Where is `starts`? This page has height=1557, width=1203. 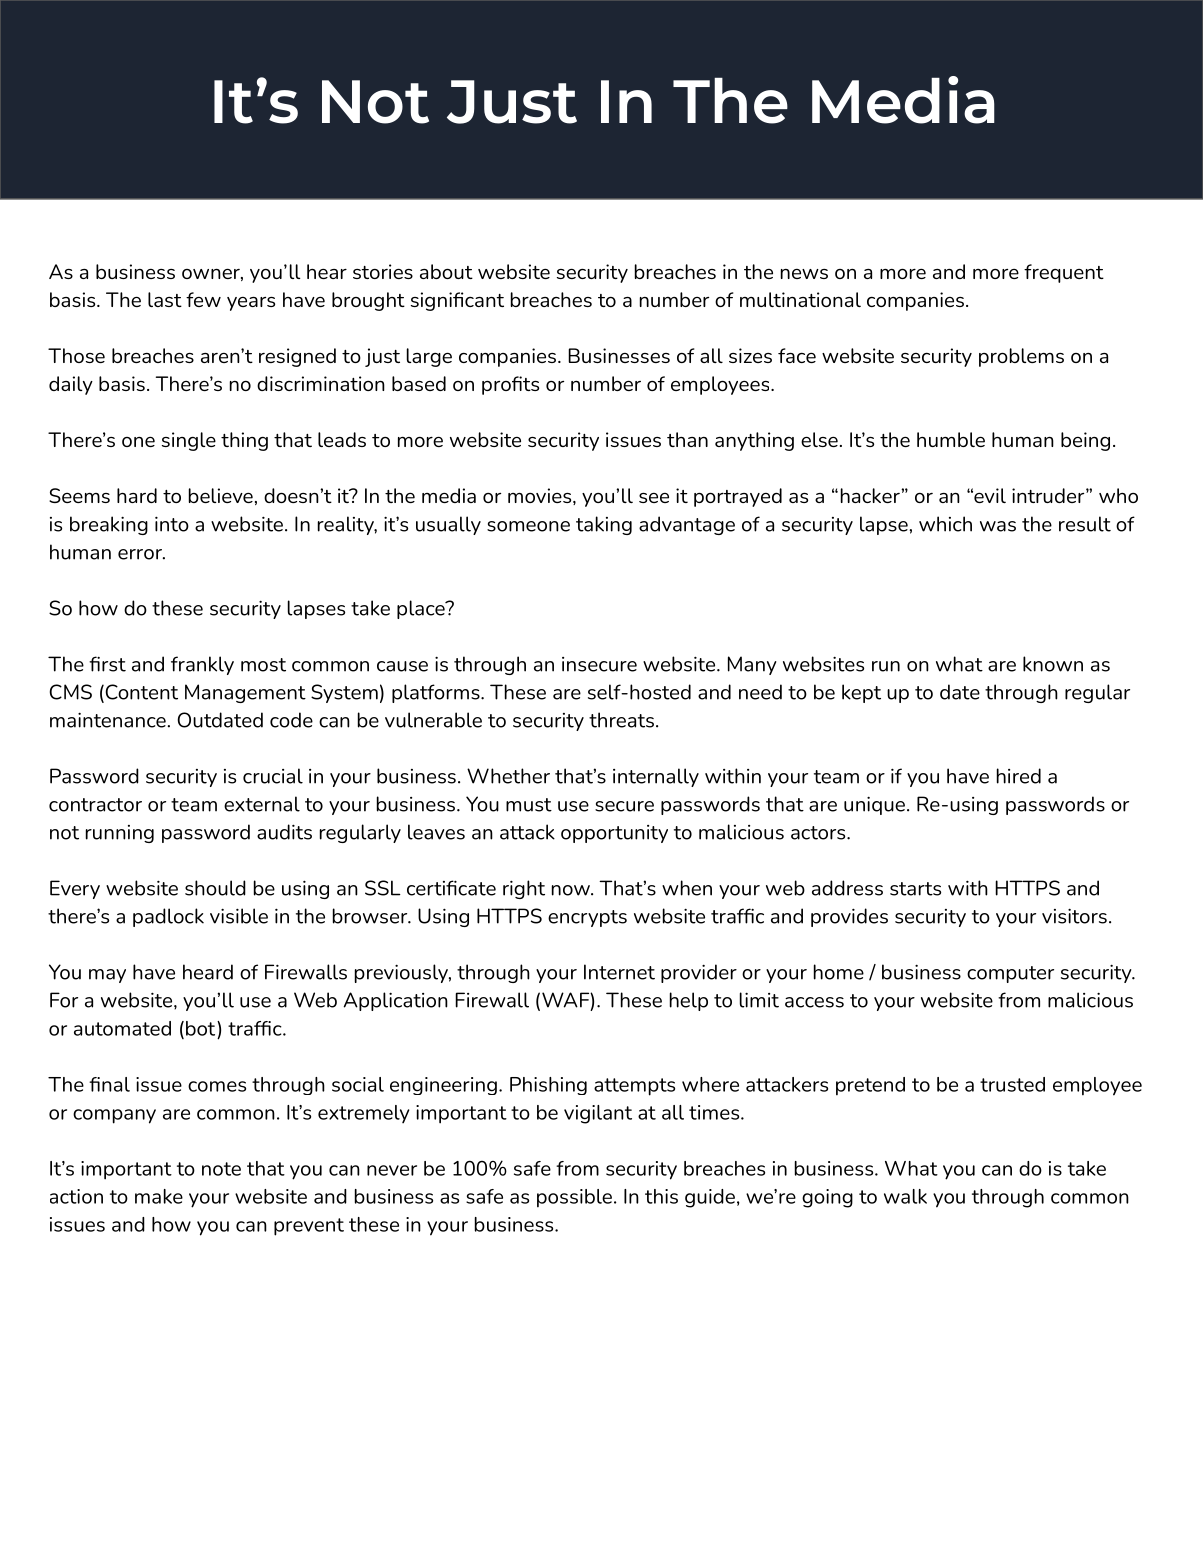 starts is located at coordinates (915, 889).
